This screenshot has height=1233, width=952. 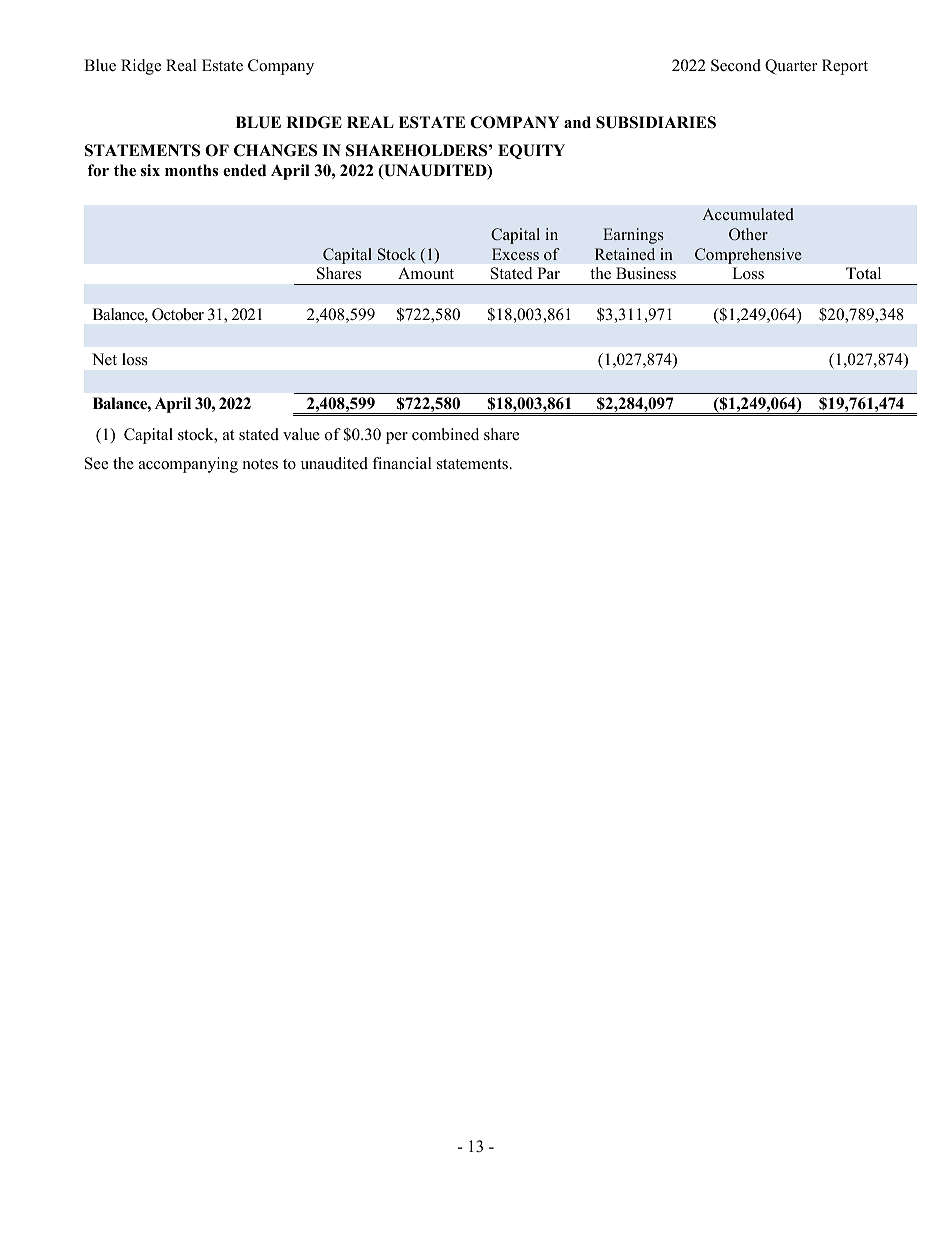 What do you see at coordinates (577, 122) in the screenshot?
I see `and` at bounding box center [577, 122].
